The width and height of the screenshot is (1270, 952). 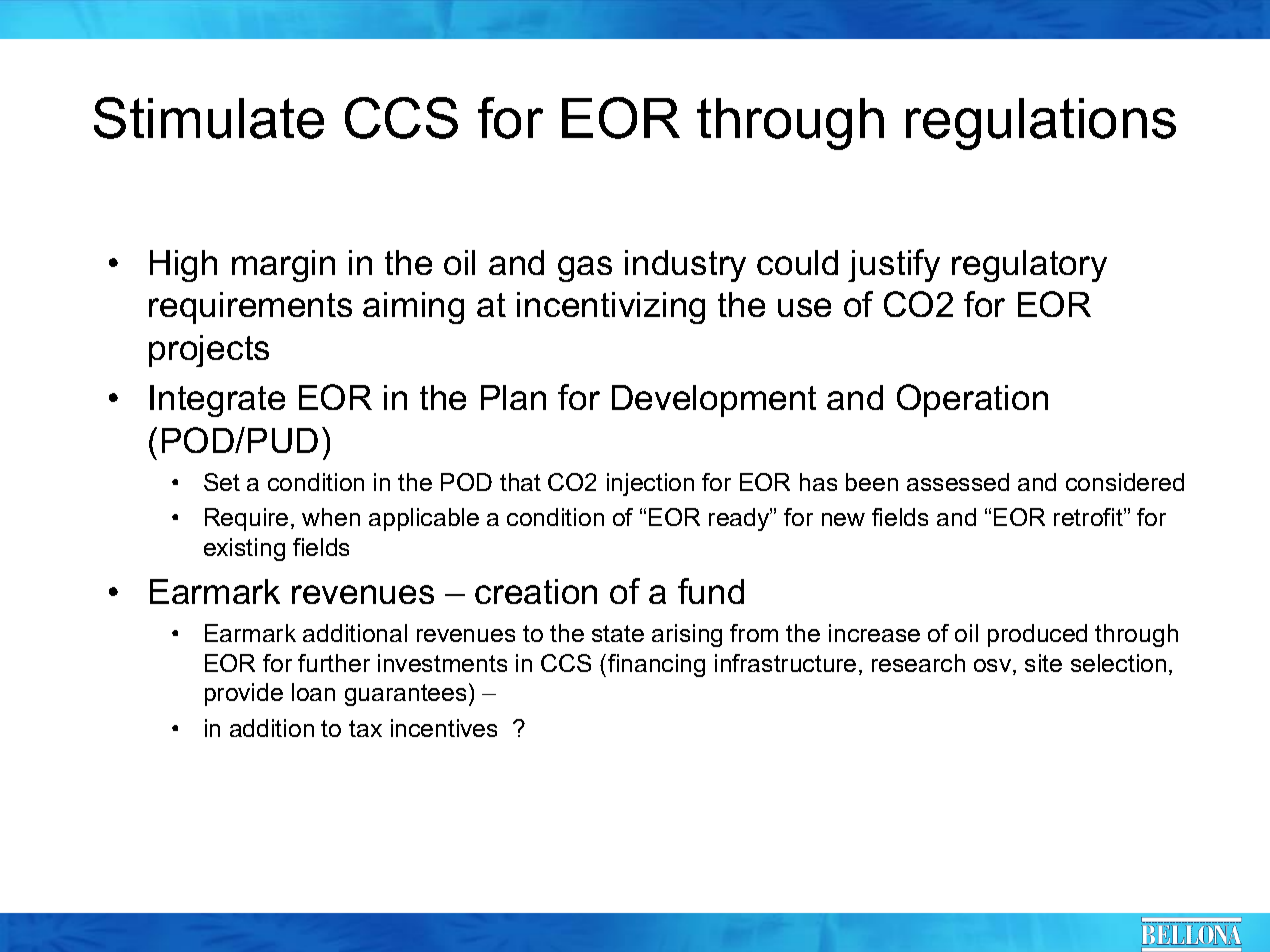 I want to click on Development, so click(x=714, y=401).
